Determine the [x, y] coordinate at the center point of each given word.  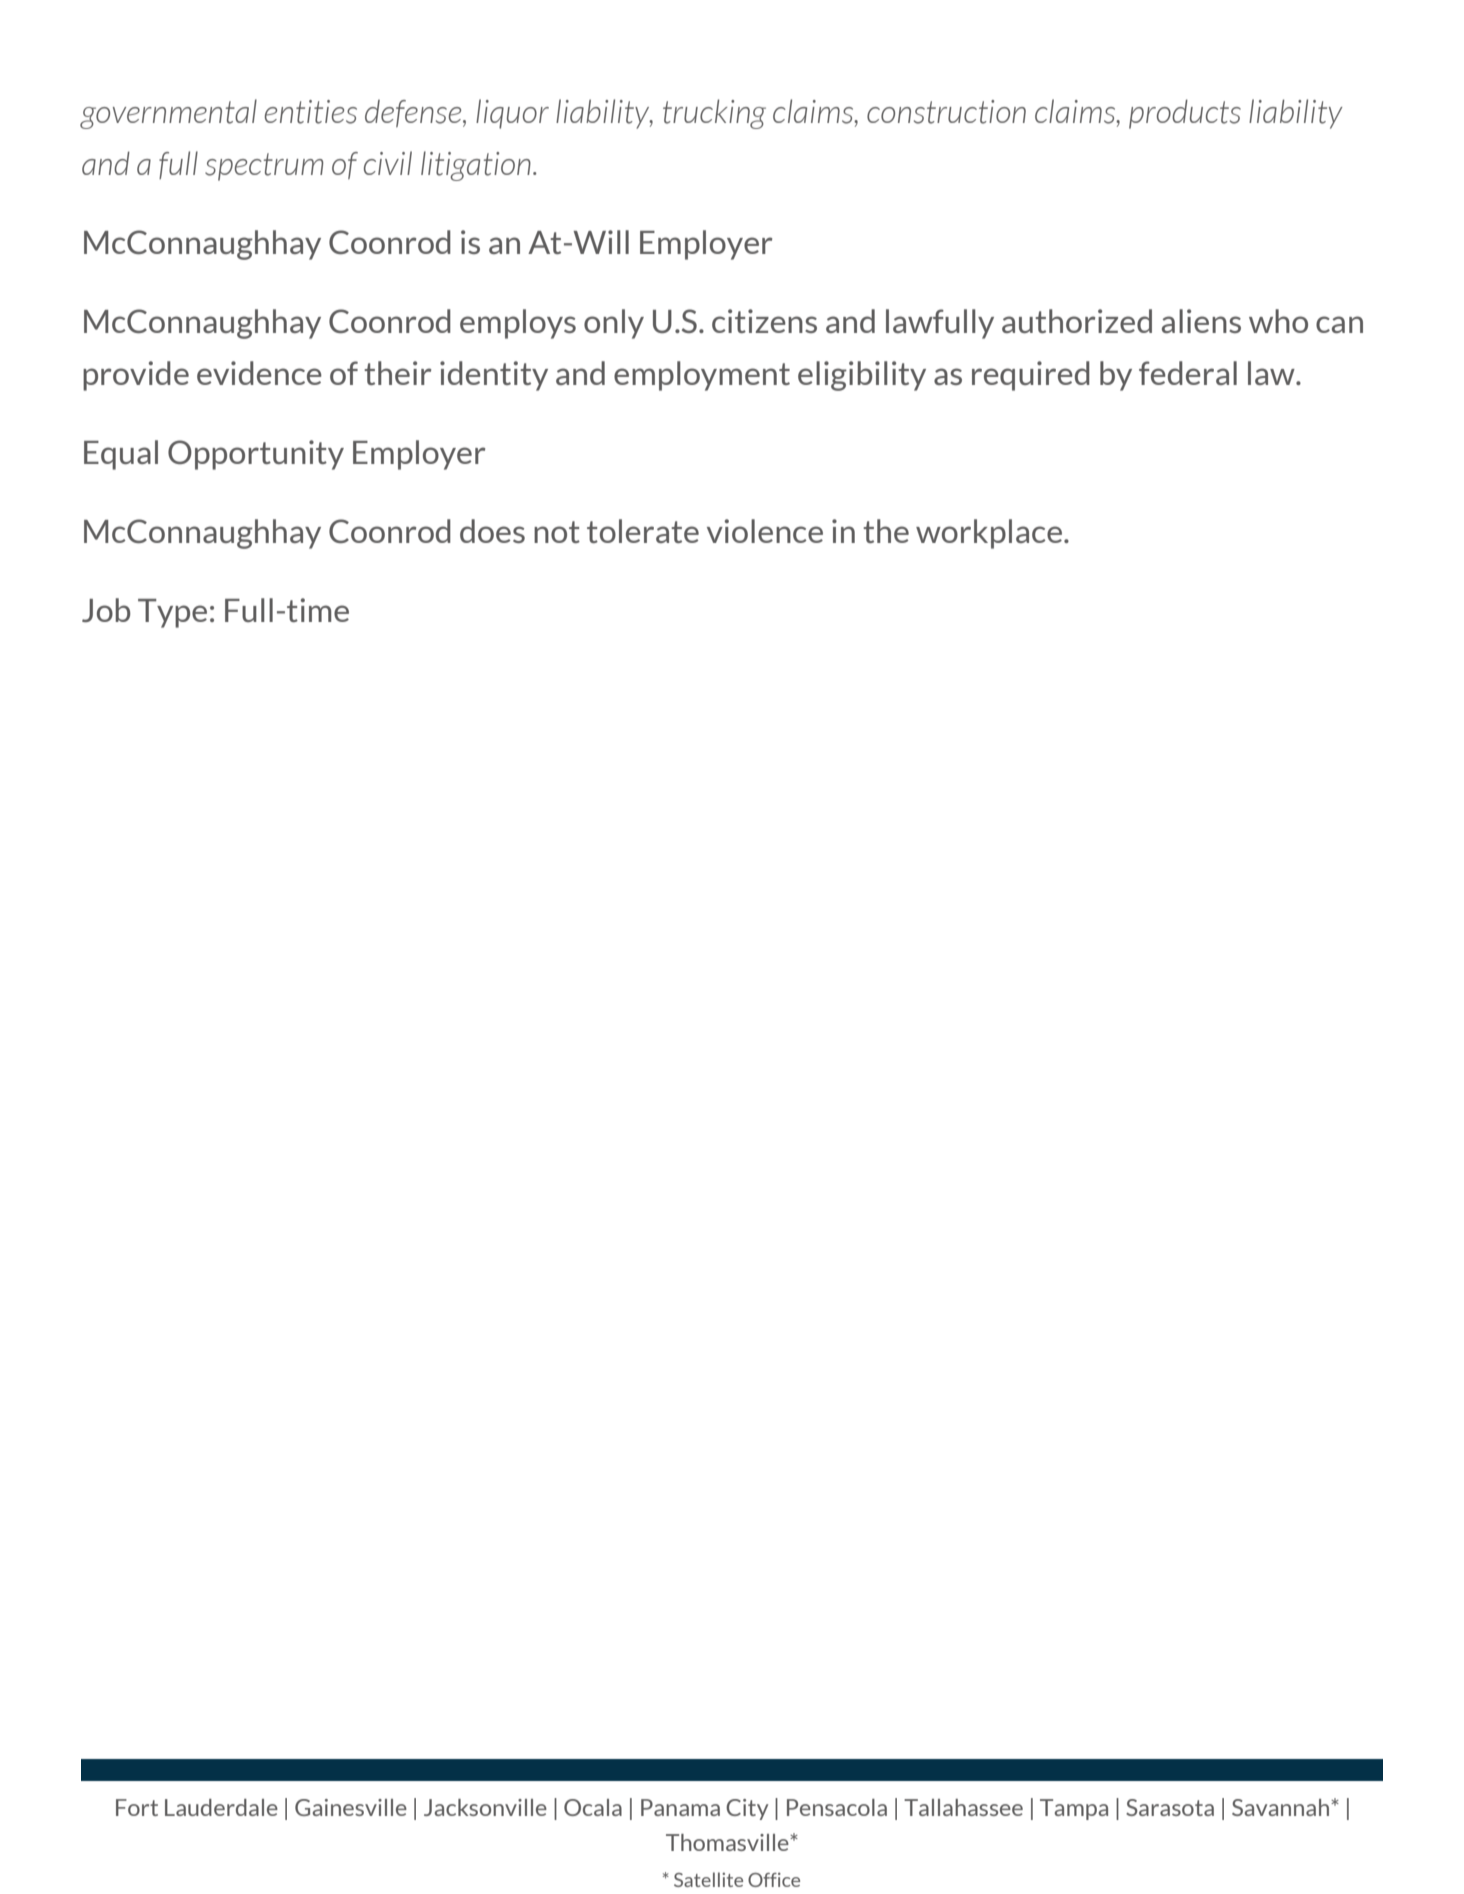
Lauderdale [221, 1807]
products [1185, 114]
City [747, 1809]
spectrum [264, 167]
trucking [714, 114]
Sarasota [1170, 1807]
